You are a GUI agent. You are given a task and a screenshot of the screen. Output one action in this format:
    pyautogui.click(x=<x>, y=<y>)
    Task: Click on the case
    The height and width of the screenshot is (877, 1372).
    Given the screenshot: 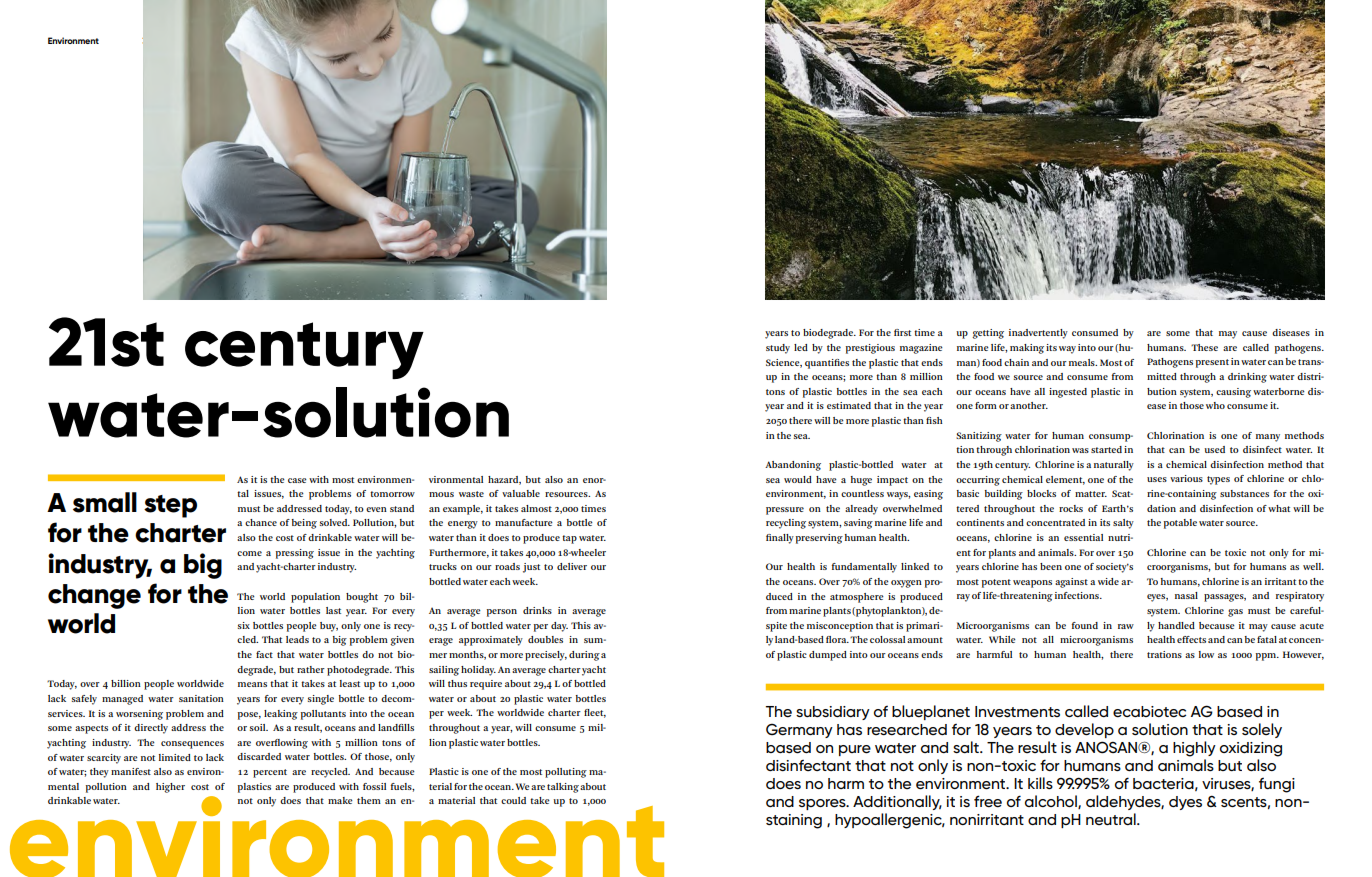 What is the action you would take?
    pyautogui.click(x=297, y=480)
